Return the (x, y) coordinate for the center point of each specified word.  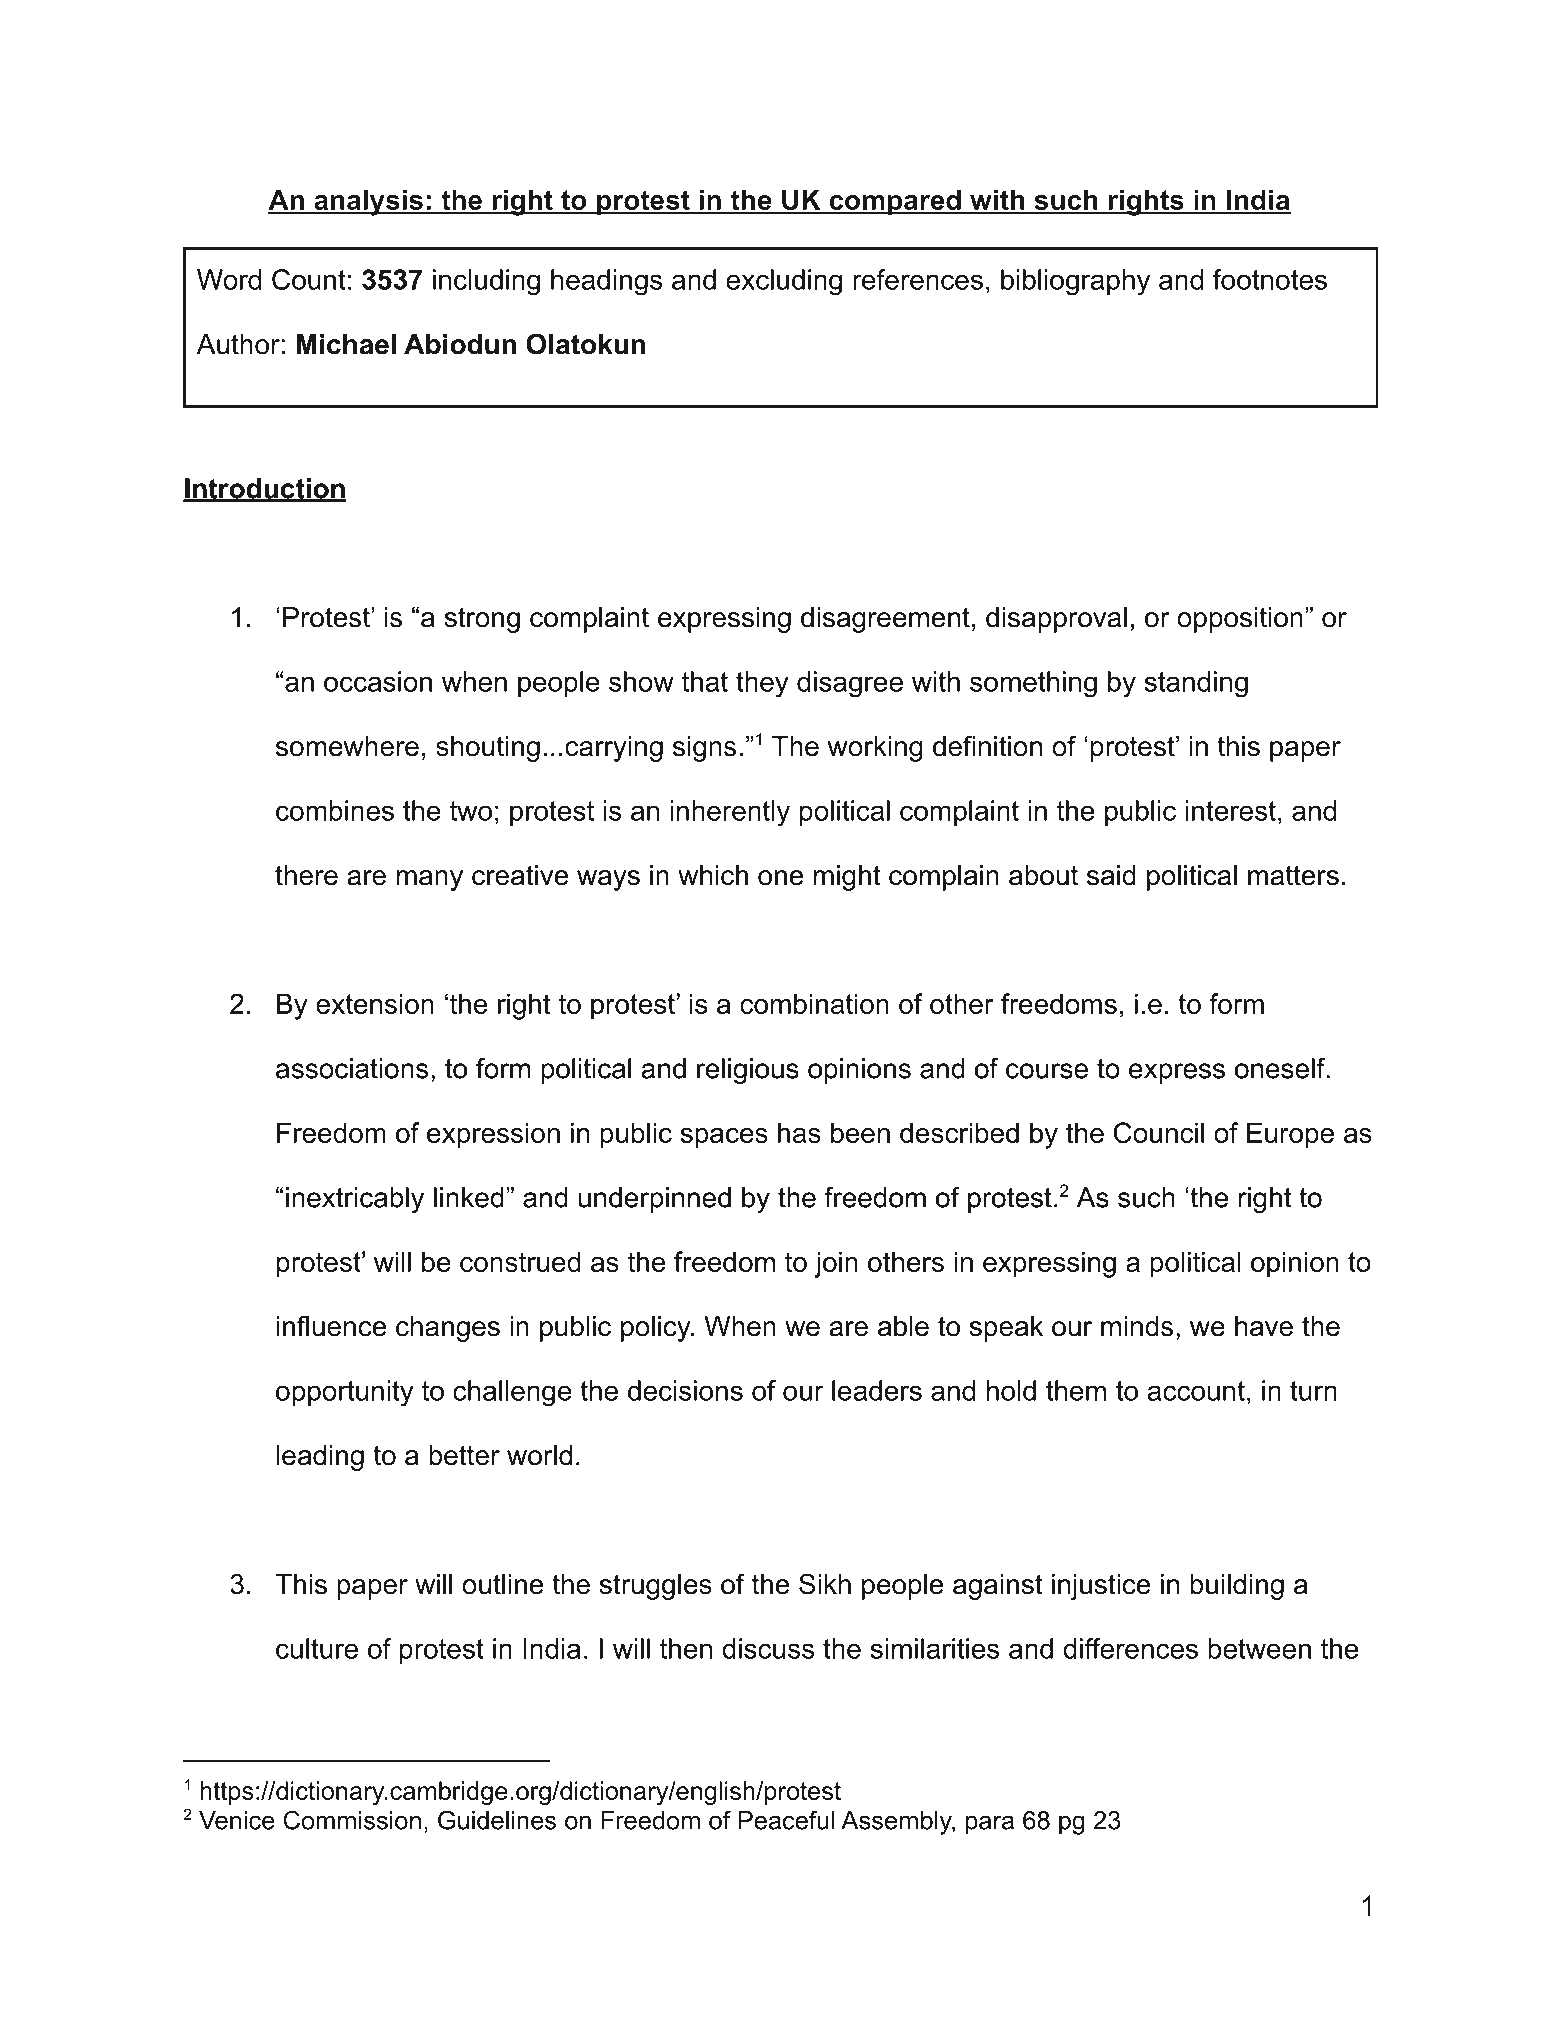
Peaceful (786, 1820)
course (1047, 1071)
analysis (368, 202)
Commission (352, 1820)
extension (375, 1003)
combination (814, 1003)
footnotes (1270, 279)
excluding (784, 282)
